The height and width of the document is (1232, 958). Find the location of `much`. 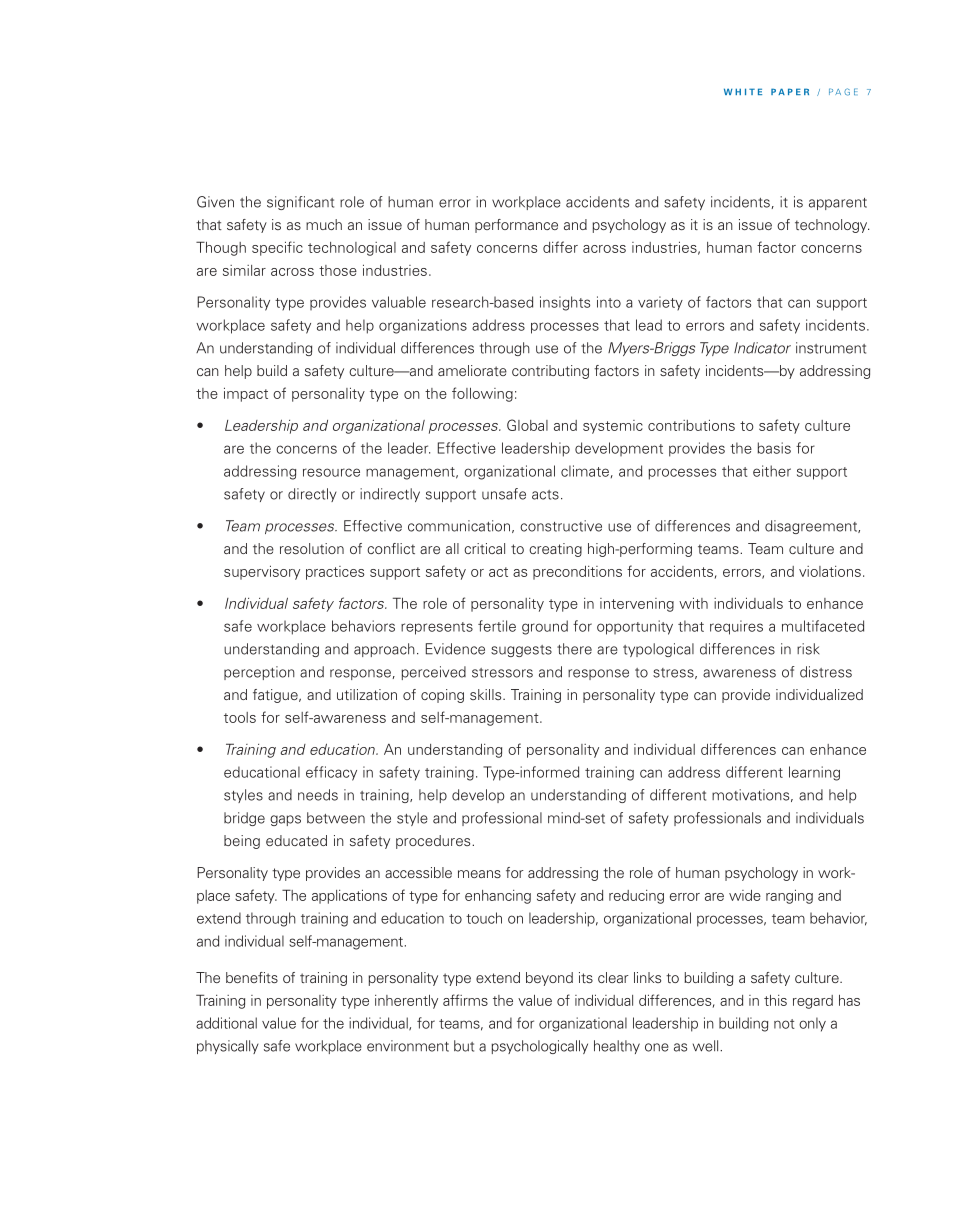

much is located at coordinates (324, 224).
